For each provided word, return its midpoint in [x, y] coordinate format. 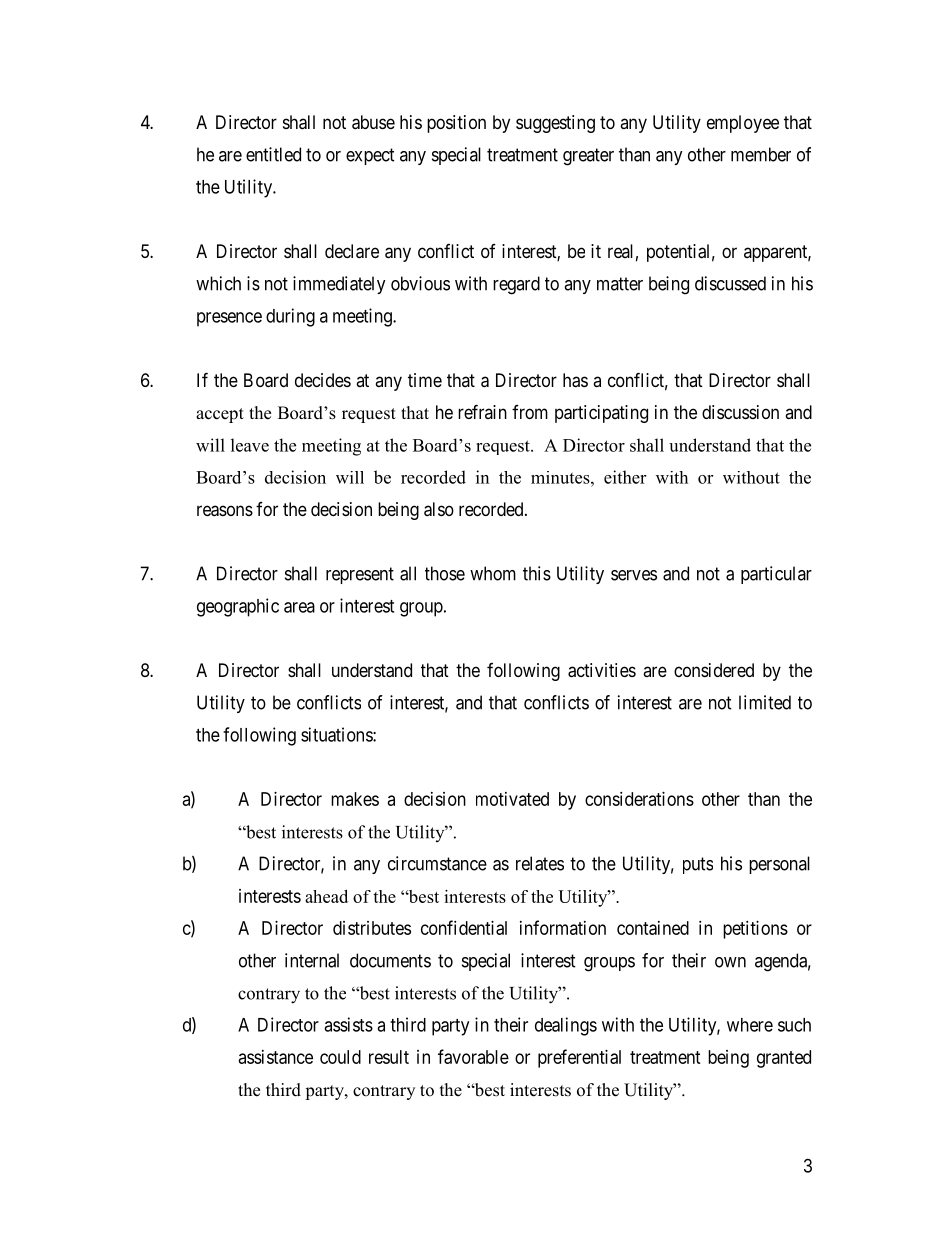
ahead [326, 896]
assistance [276, 1057]
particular [776, 575]
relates [540, 863]
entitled [273, 154]
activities [602, 670]
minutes [561, 477]
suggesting [555, 124]
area [299, 607]
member [761, 154]
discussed [730, 283]
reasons [225, 511]
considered [714, 670]
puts [698, 865]
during [290, 317]
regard [516, 285]
